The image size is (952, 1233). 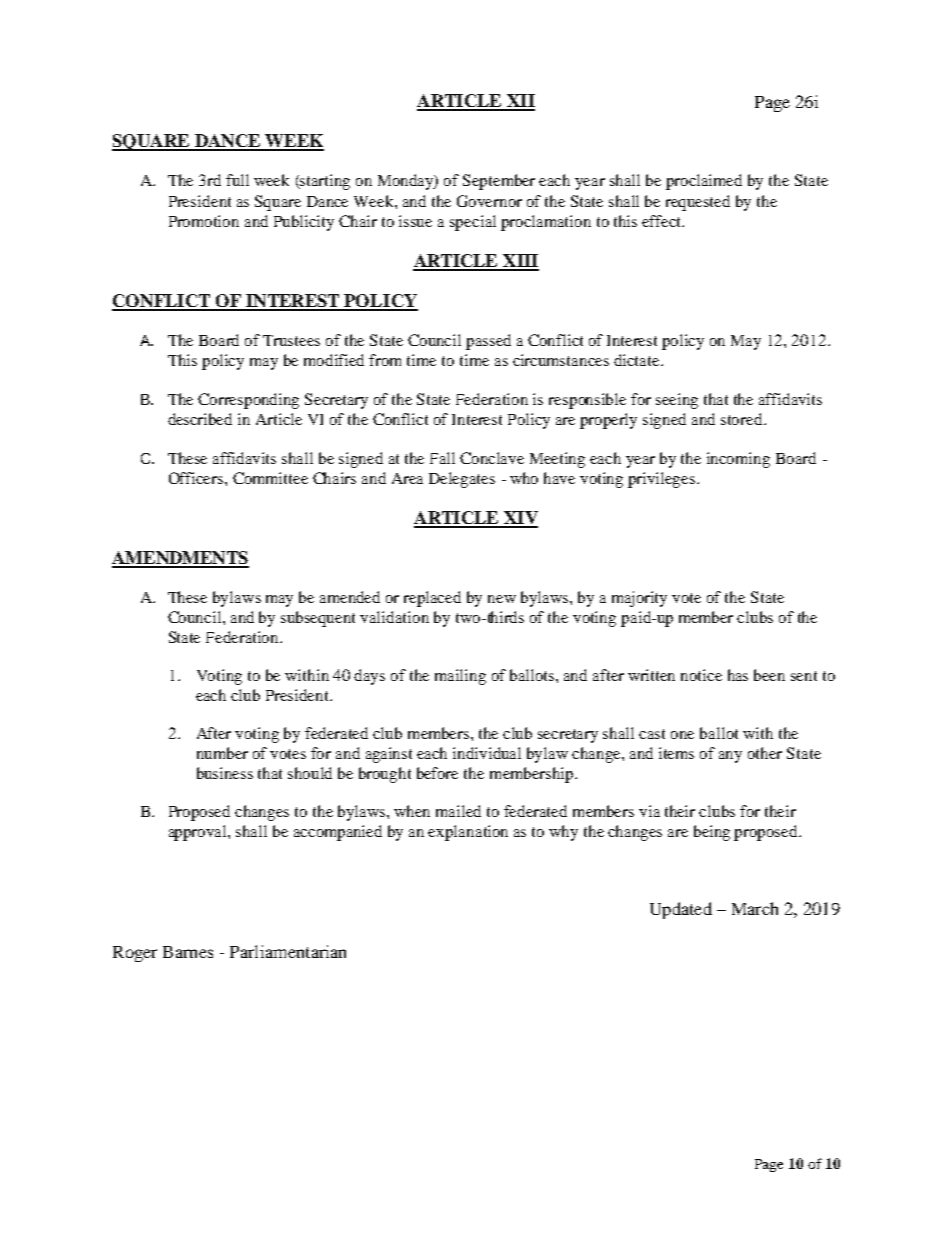 I want to click on requested, so click(x=698, y=203).
